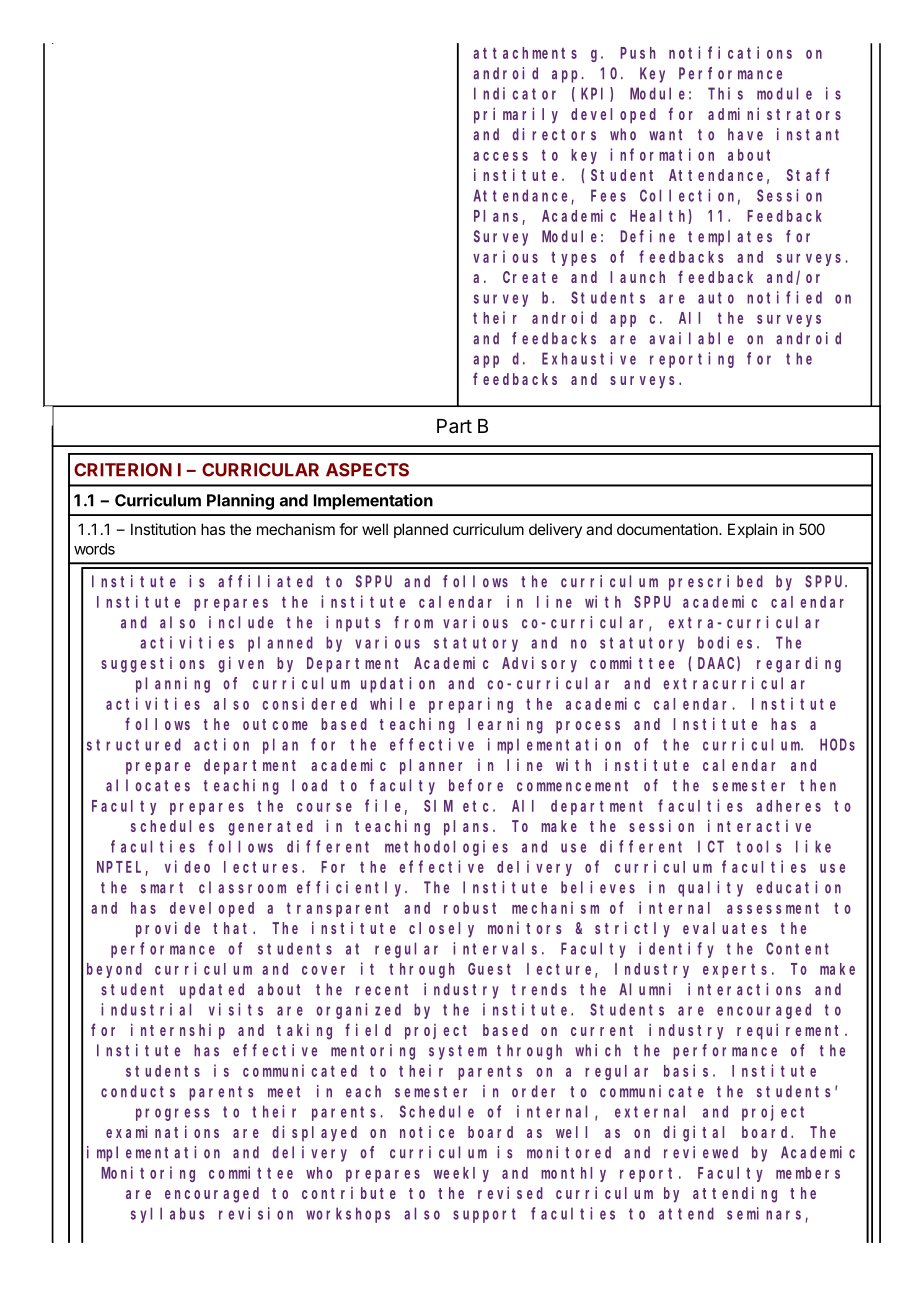 This page has height=1308, width=924. I want to click on This, so click(725, 93).
